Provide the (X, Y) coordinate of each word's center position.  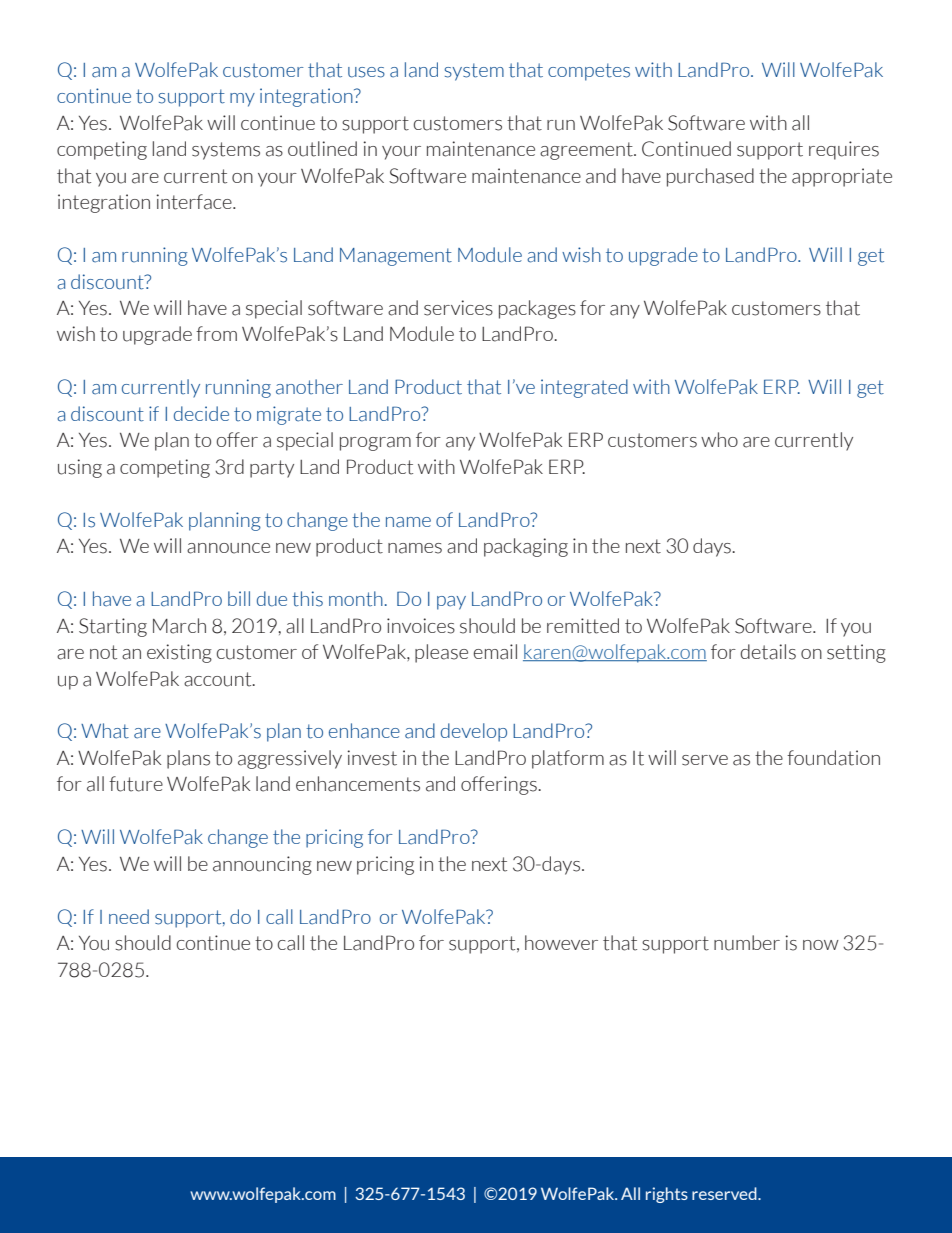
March (179, 626)
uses (366, 72)
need (129, 916)
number (747, 943)
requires (844, 150)
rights (667, 1195)
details (768, 652)
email (495, 652)
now (821, 945)
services (458, 308)
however (561, 942)
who (719, 439)
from (216, 333)
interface (195, 202)
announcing (262, 865)
